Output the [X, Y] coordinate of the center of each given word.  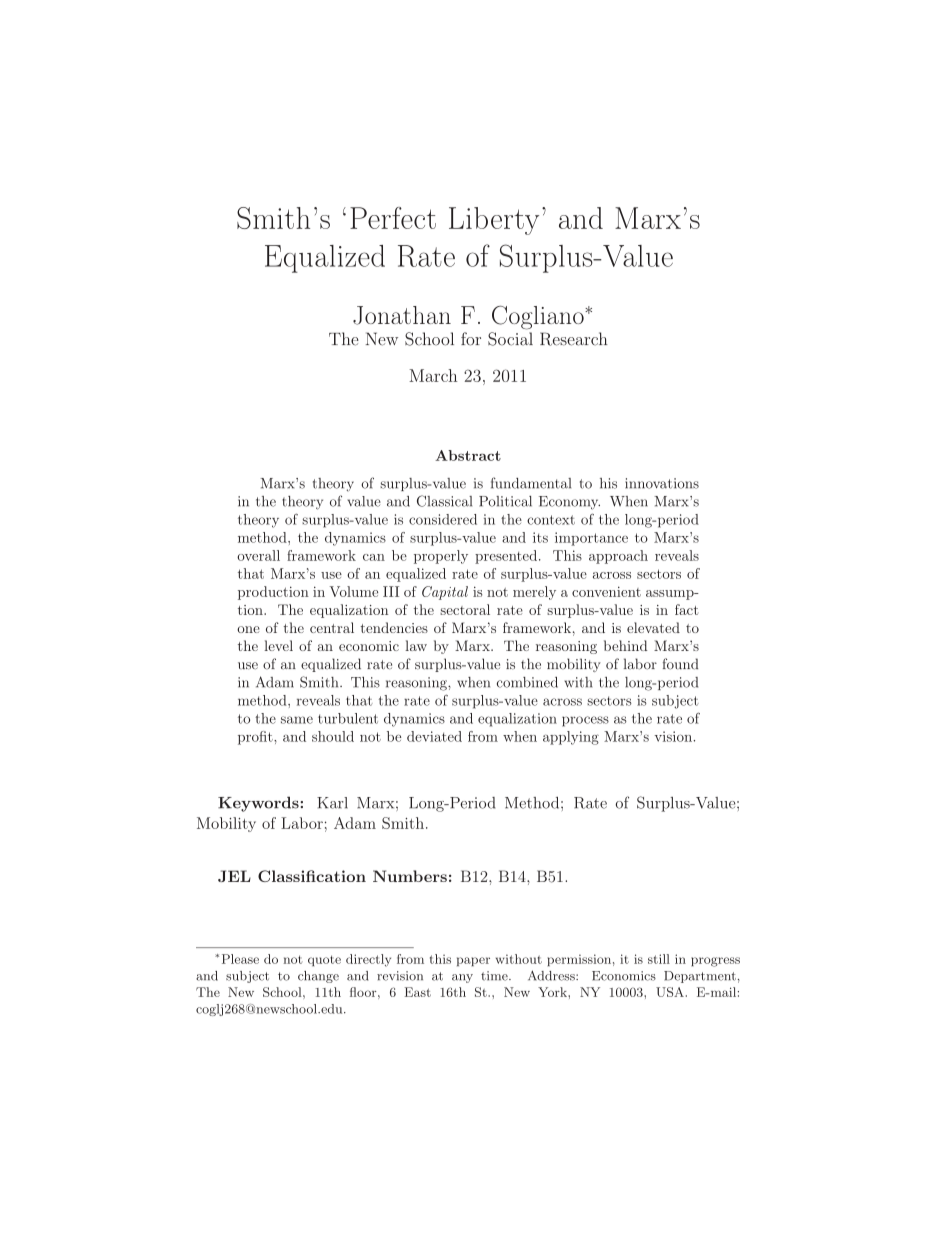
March [433, 375]
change [318, 977]
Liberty [494, 221]
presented [507, 557]
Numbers [410, 876]
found [680, 664]
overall [258, 555]
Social [510, 339]
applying [571, 738]
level [278, 645]
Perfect [393, 218]
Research [574, 339]
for [471, 339]
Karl [332, 803]
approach [618, 557]
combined [527, 682]
